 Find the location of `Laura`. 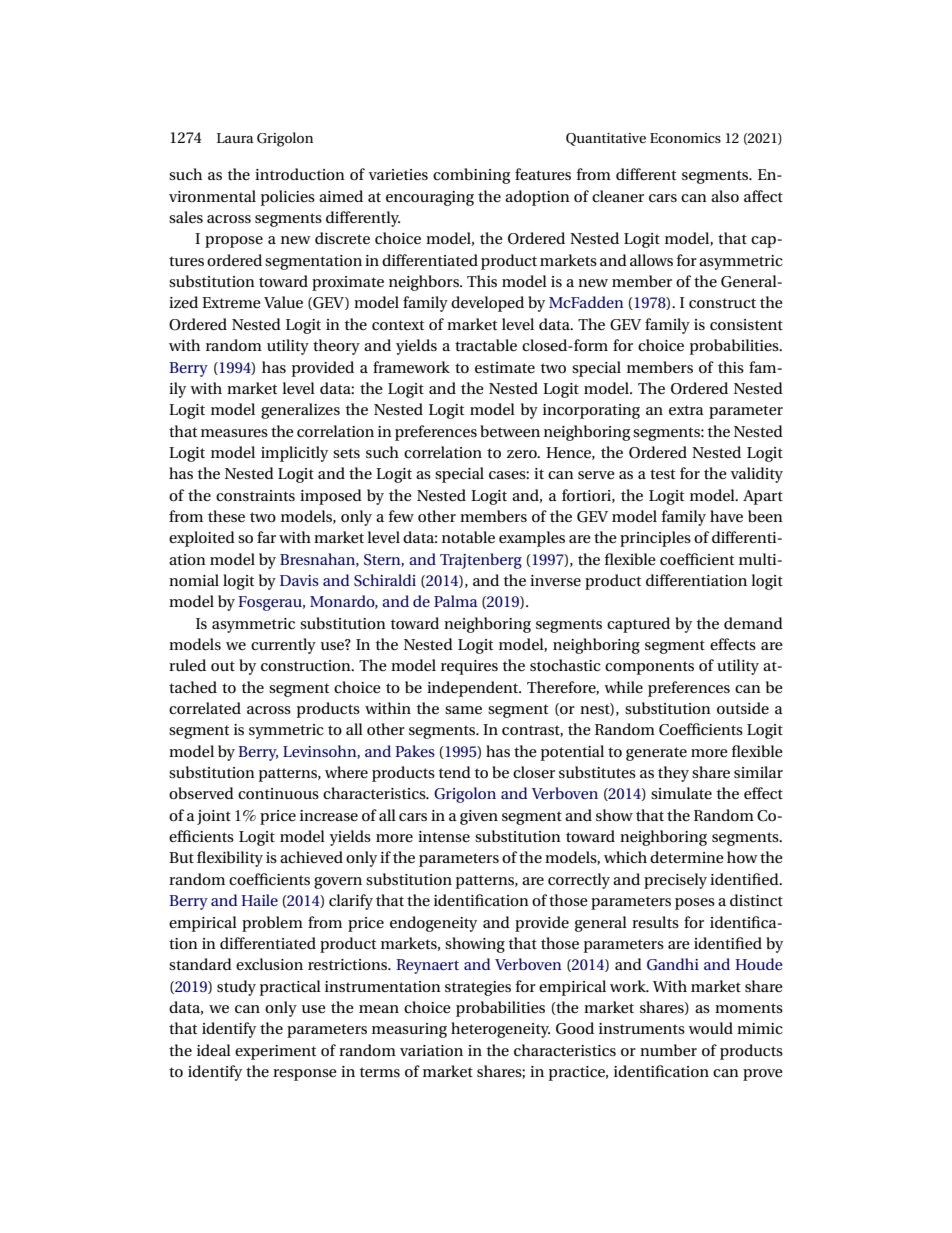

Laura is located at coordinates (235, 138).
